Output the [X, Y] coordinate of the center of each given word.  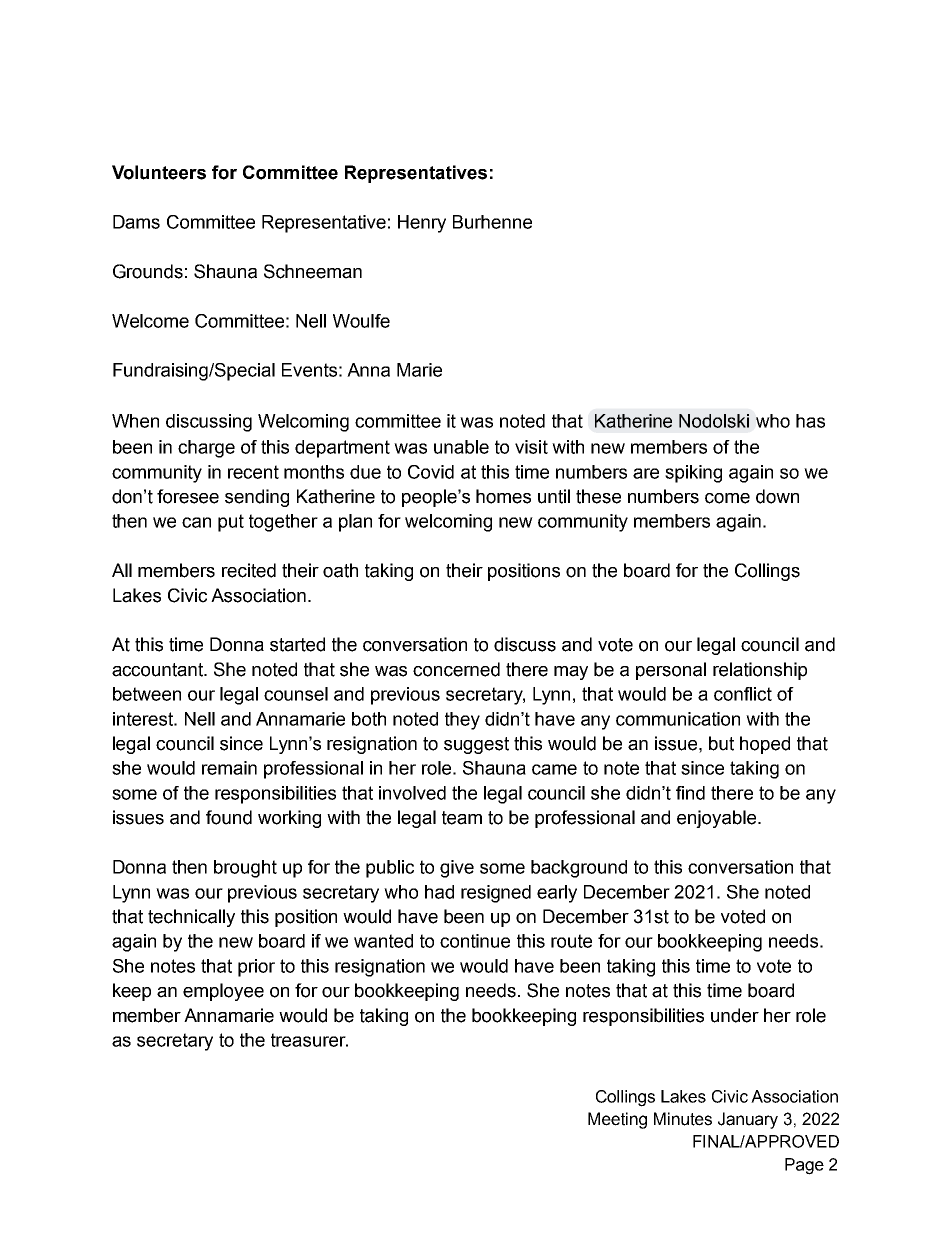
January [748, 1120]
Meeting [617, 1120]
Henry [422, 224]
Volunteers [159, 172]
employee [223, 992]
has [810, 421]
